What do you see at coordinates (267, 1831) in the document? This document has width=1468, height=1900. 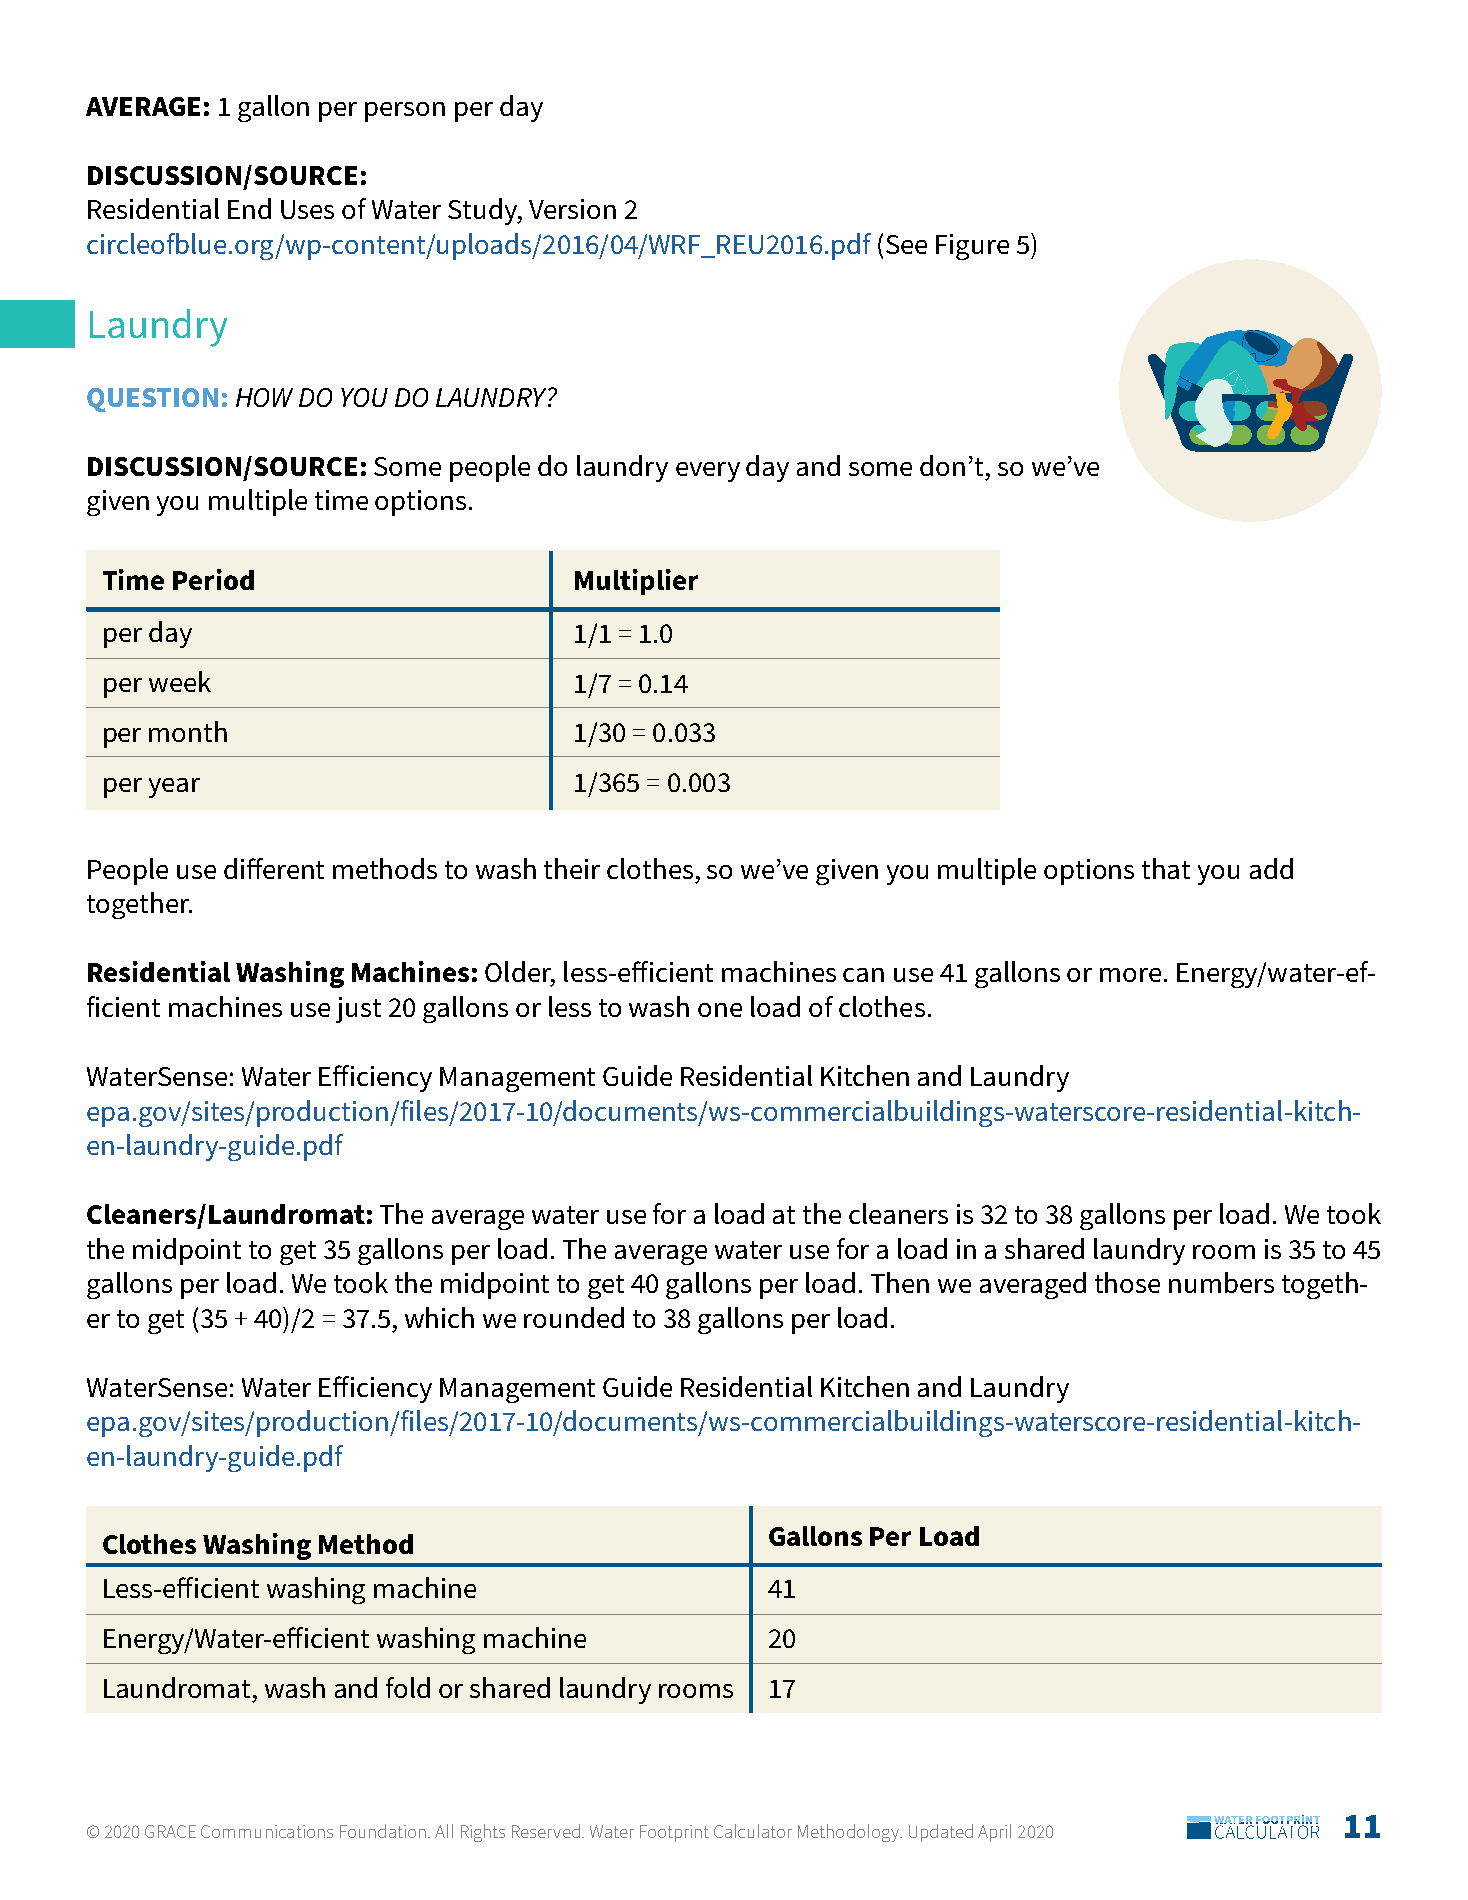 I see `Communications` at bounding box center [267, 1831].
